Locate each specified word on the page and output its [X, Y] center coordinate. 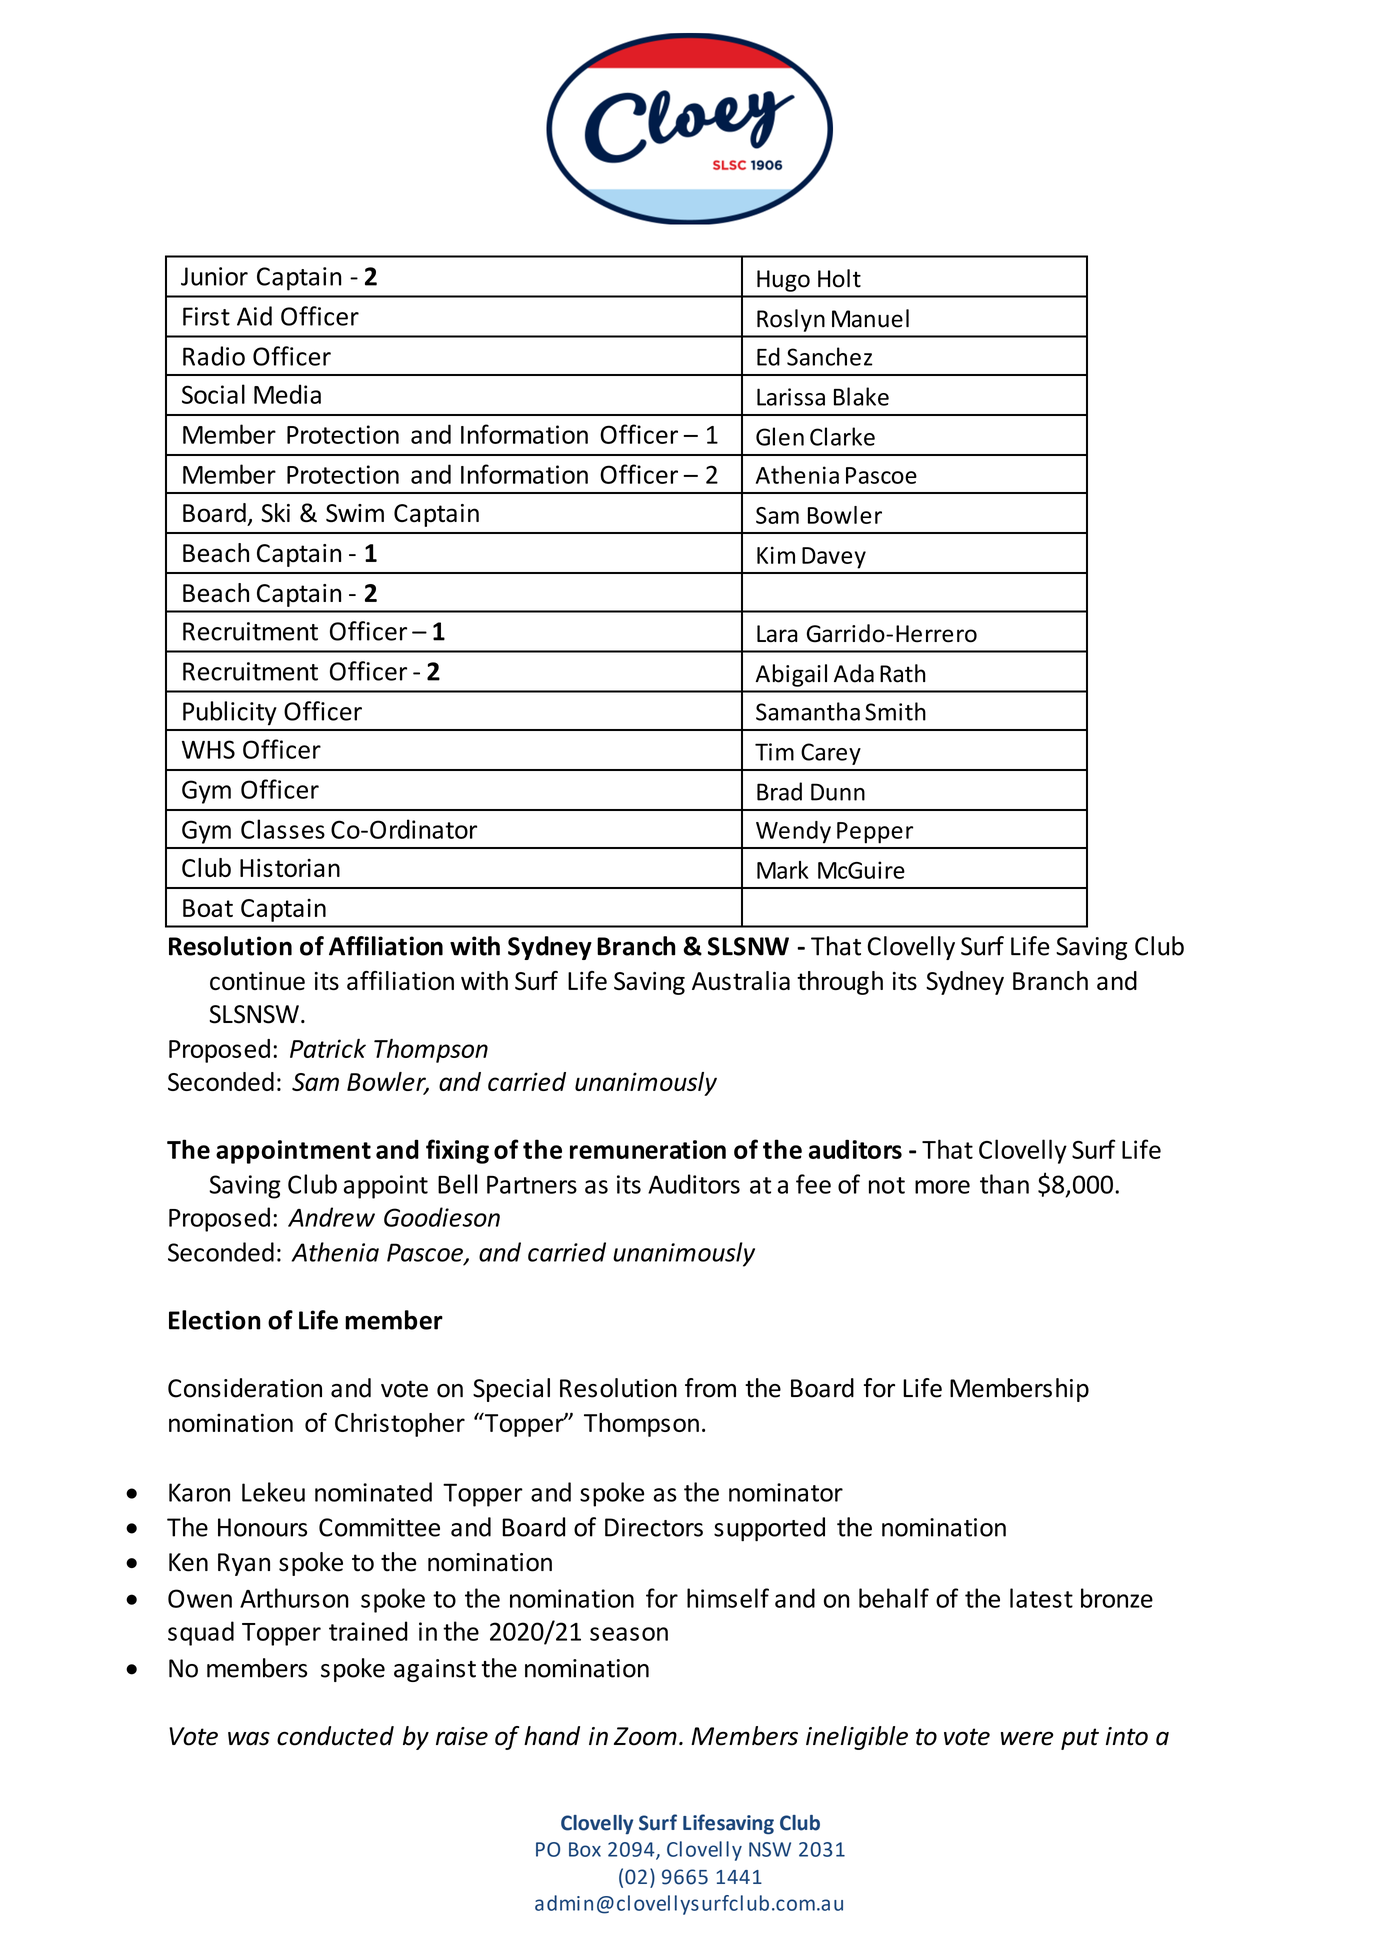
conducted [335, 1736]
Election [214, 1320]
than [1004, 1184]
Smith [895, 711]
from [710, 1388]
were [1027, 1738]
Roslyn [791, 320]
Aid [254, 316]
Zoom [645, 1736]
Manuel [870, 318]
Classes [283, 829]
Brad [779, 791]
